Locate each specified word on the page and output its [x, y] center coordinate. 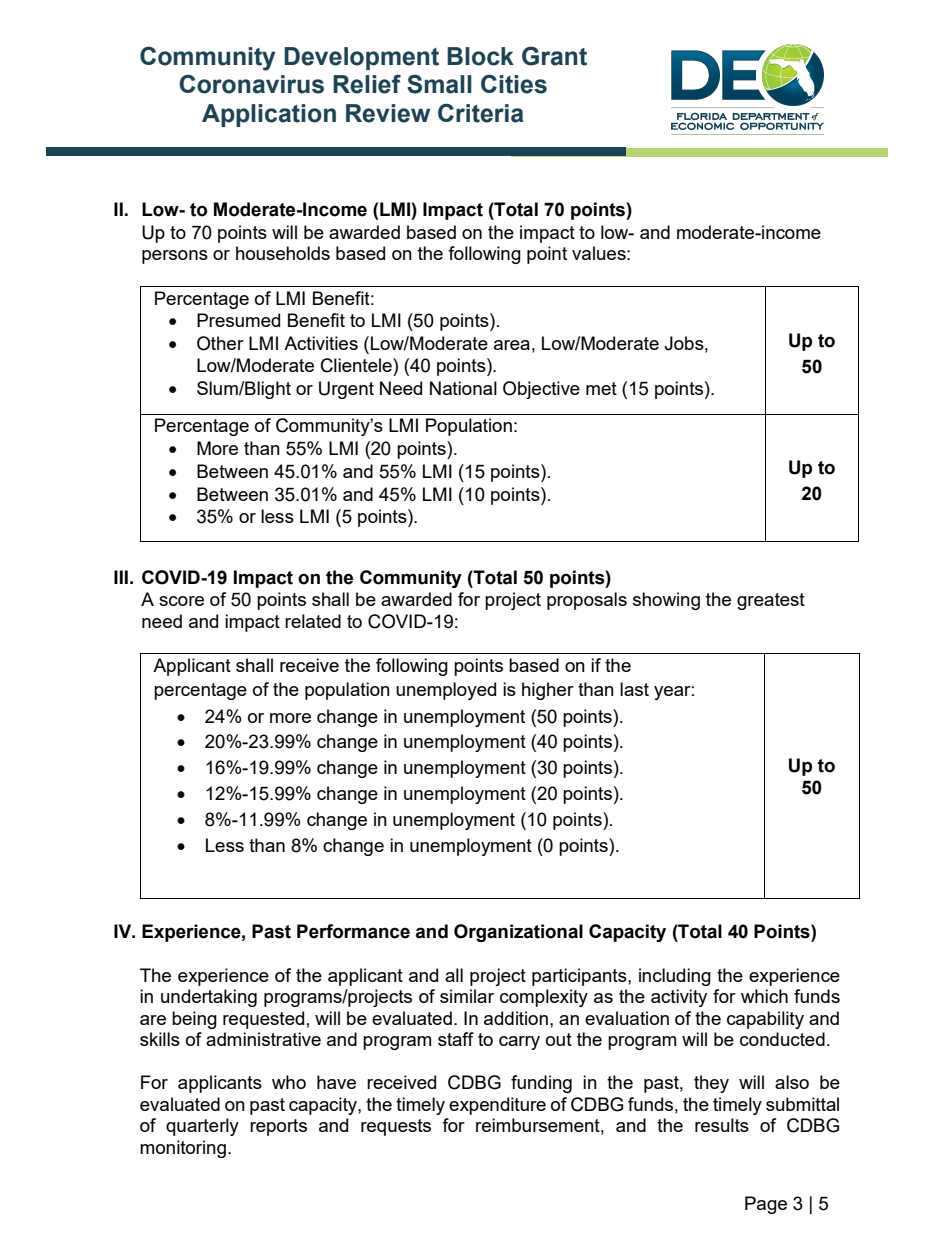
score [181, 601]
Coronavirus [251, 84]
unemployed [446, 691]
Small [439, 84]
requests [396, 1127]
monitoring [183, 1149]
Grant [554, 56]
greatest [771, 601]
